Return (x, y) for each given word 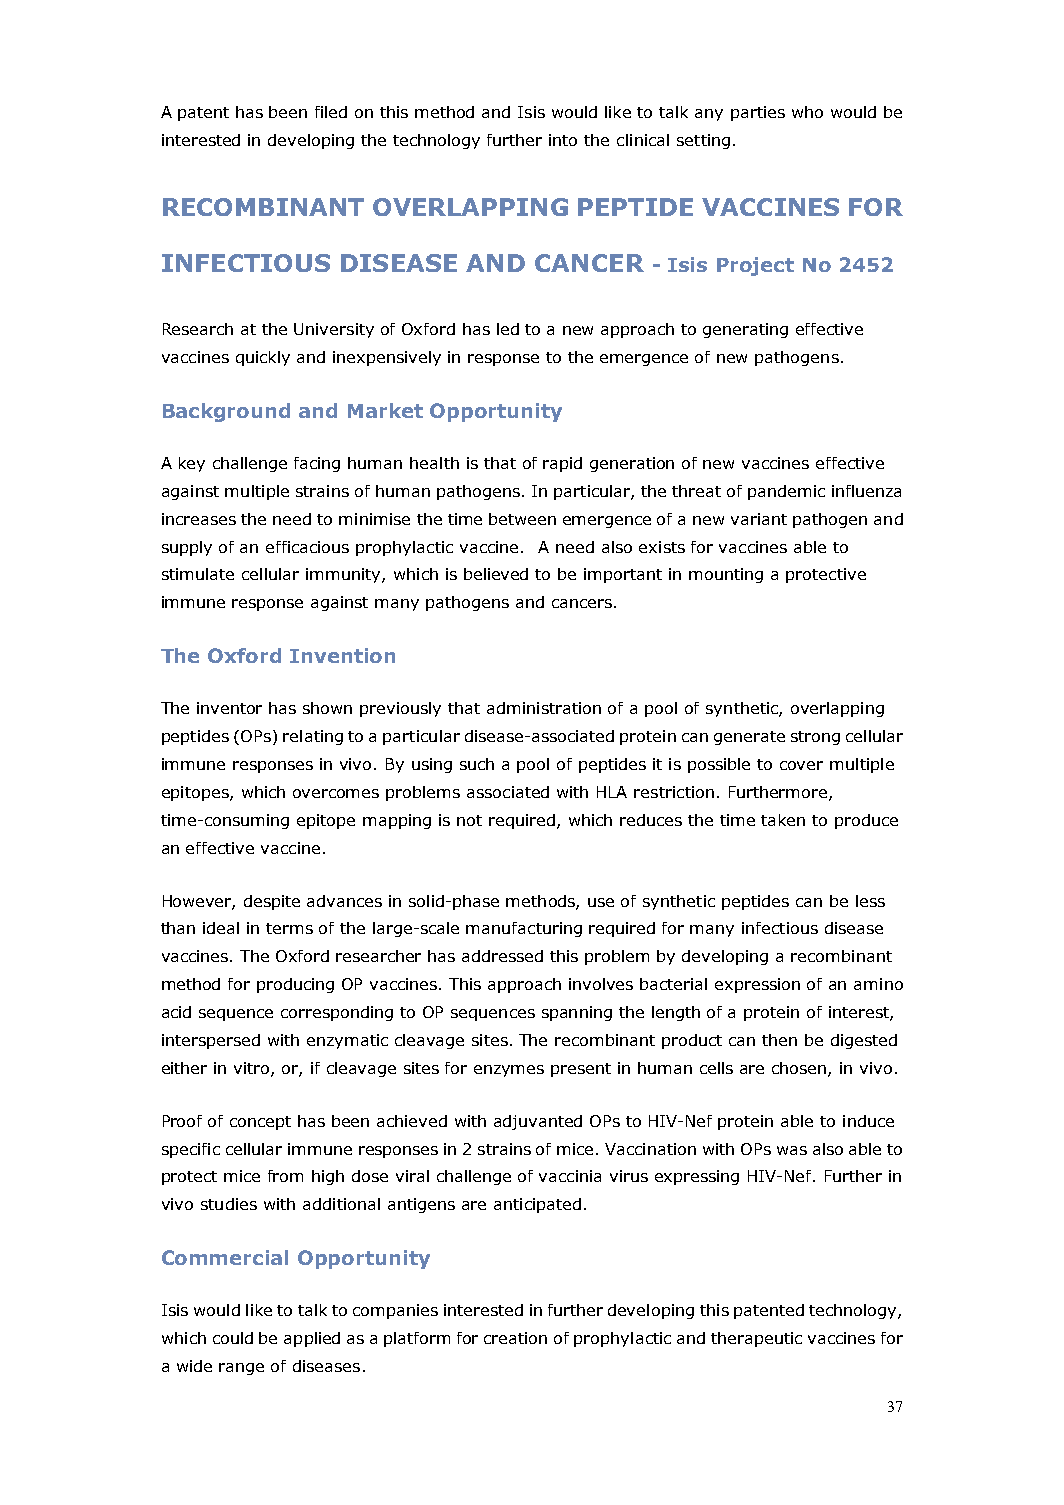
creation (515, 1338)
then (779, 1040)
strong (815, 738)
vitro (253, 1069)
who (807, 112)
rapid (562, 464)
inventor (229, 708)
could (233, 1338)
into (563, 140)
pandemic (786, 492)
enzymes (509, 1071)
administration (544, 708)
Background (226, 412)
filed (331, 112)
